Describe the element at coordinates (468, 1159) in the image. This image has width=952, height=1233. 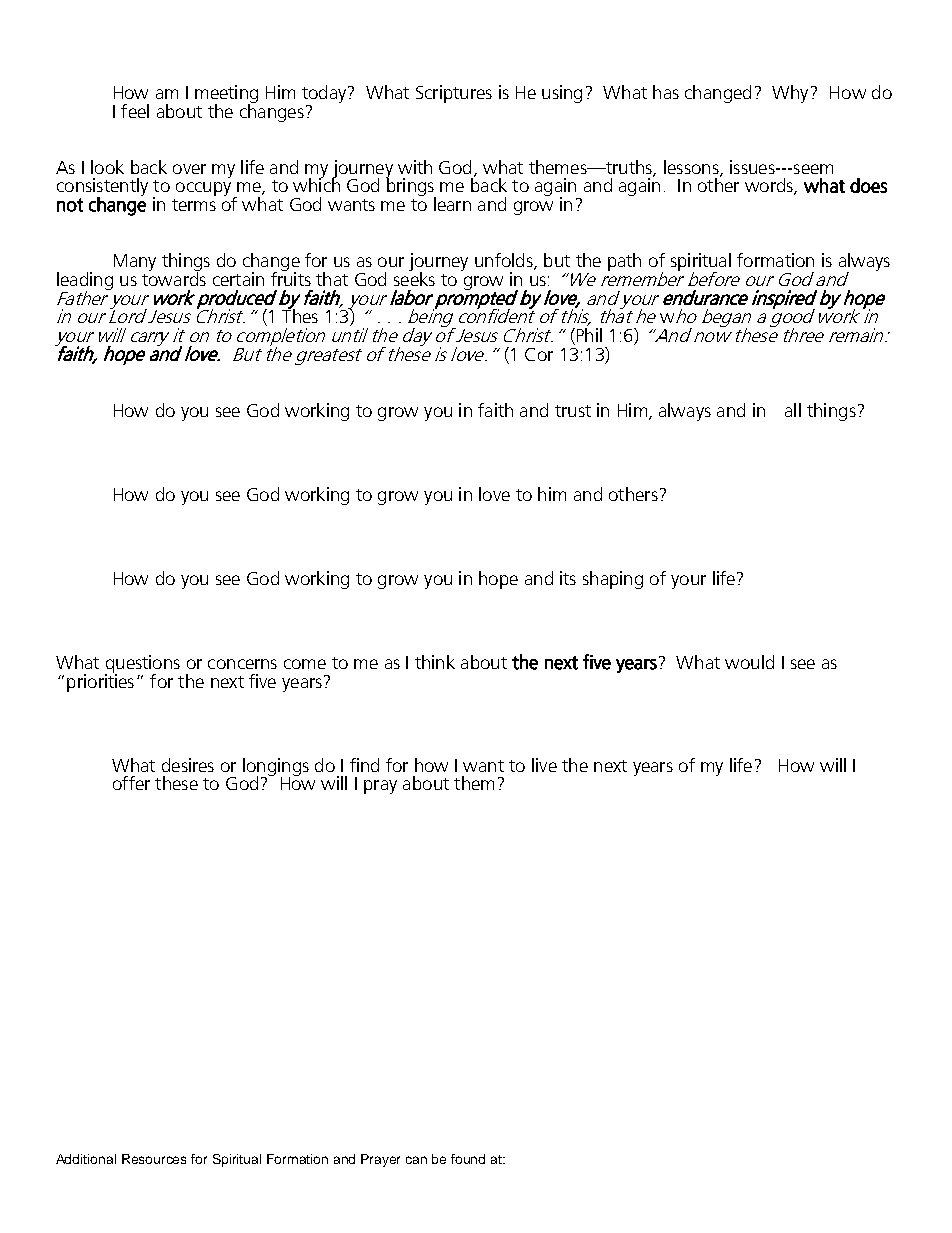
I see `found` at that location.
